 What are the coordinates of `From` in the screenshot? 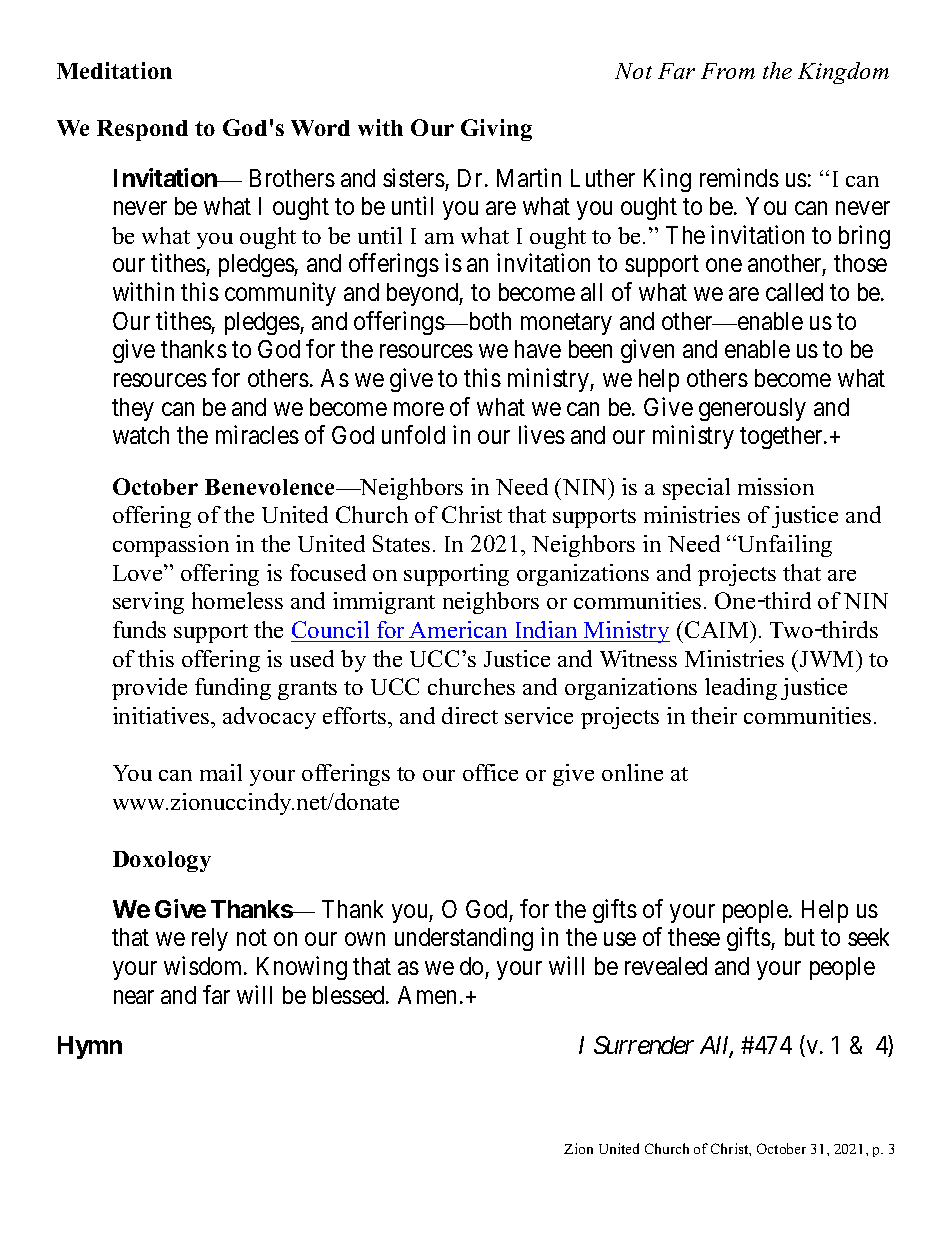 It's located at (728, 71).
